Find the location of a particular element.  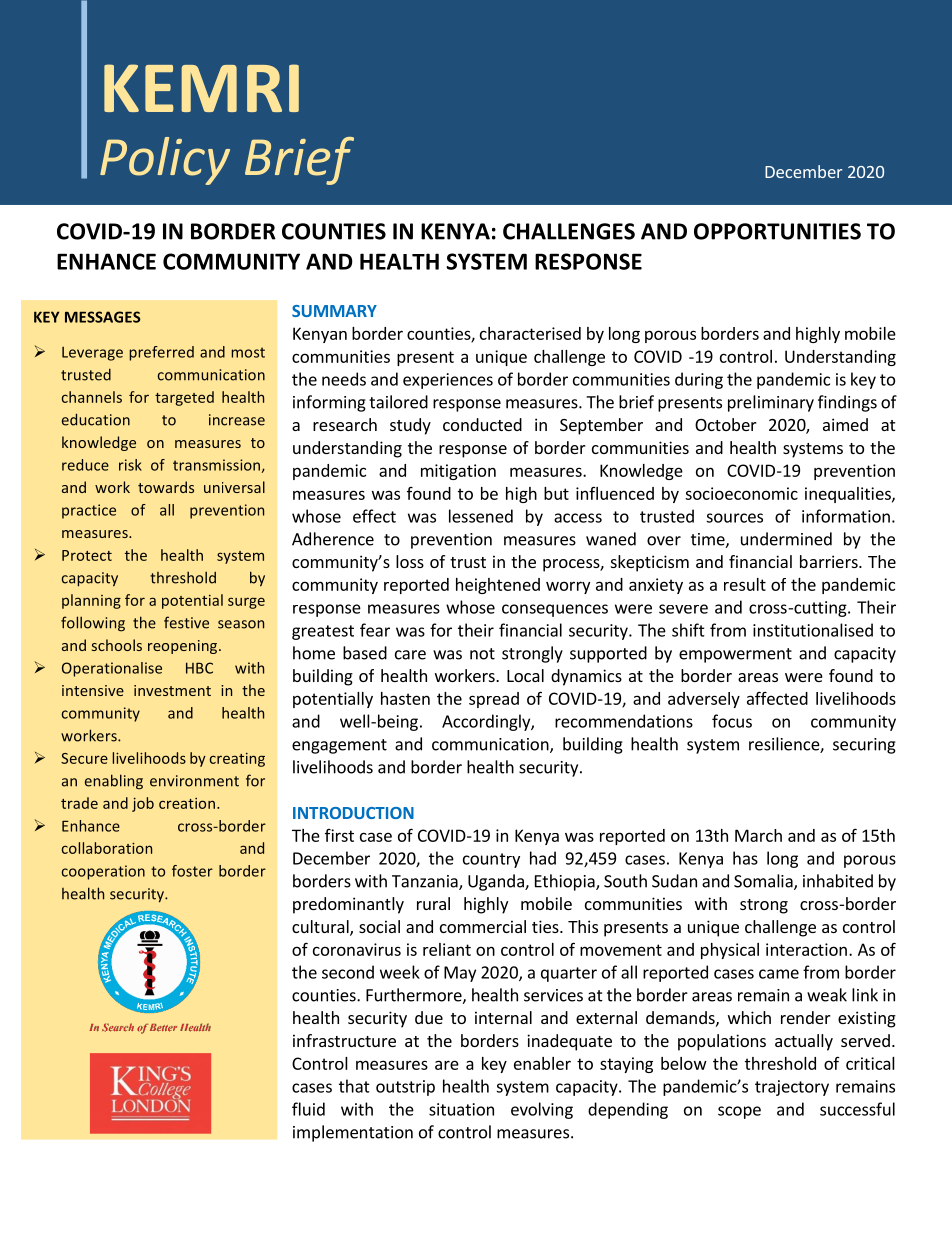

preferred is located at coordinates (161, 353).
